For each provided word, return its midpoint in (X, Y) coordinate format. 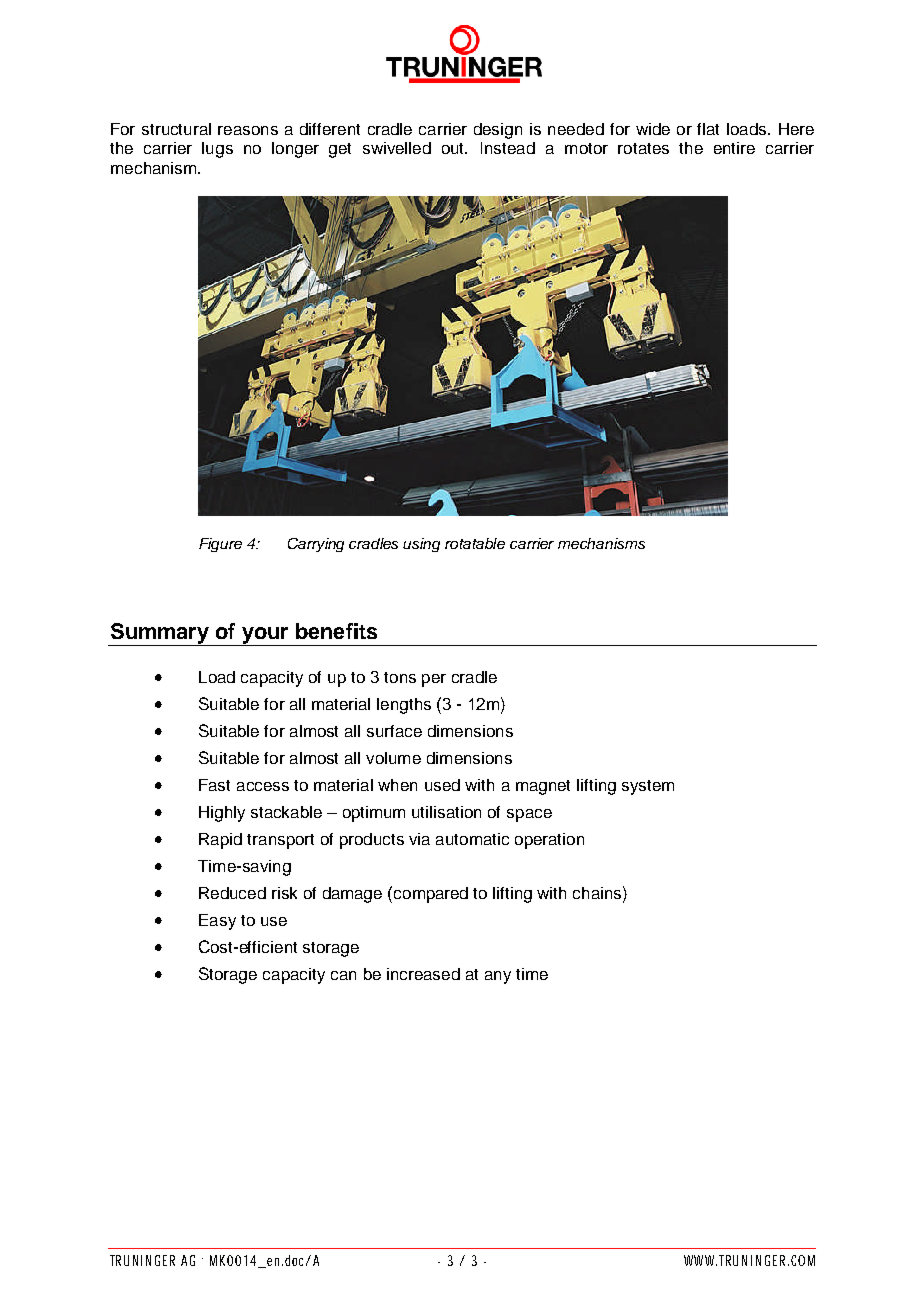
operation (549, 841)
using (421, 545)
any (498, 977)
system (648, 787)
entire (734, 148)
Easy (217, 922)
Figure (220, 545)
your (265, 636)
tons (400, 677)
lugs (217, 150)
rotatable (475, 543)
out (454, 148)
